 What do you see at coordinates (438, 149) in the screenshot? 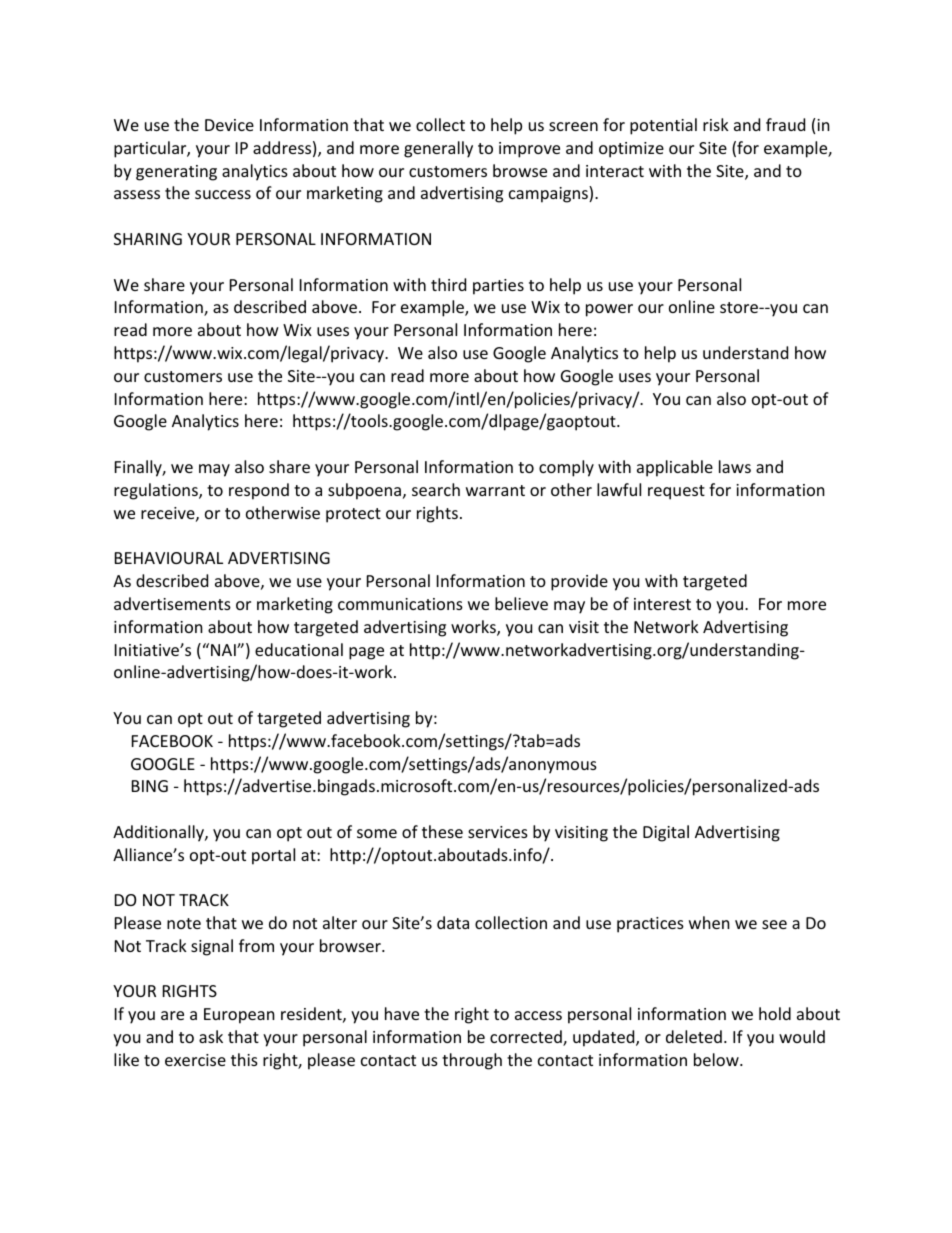
I see `generally` at bounding box center [438, 149].
